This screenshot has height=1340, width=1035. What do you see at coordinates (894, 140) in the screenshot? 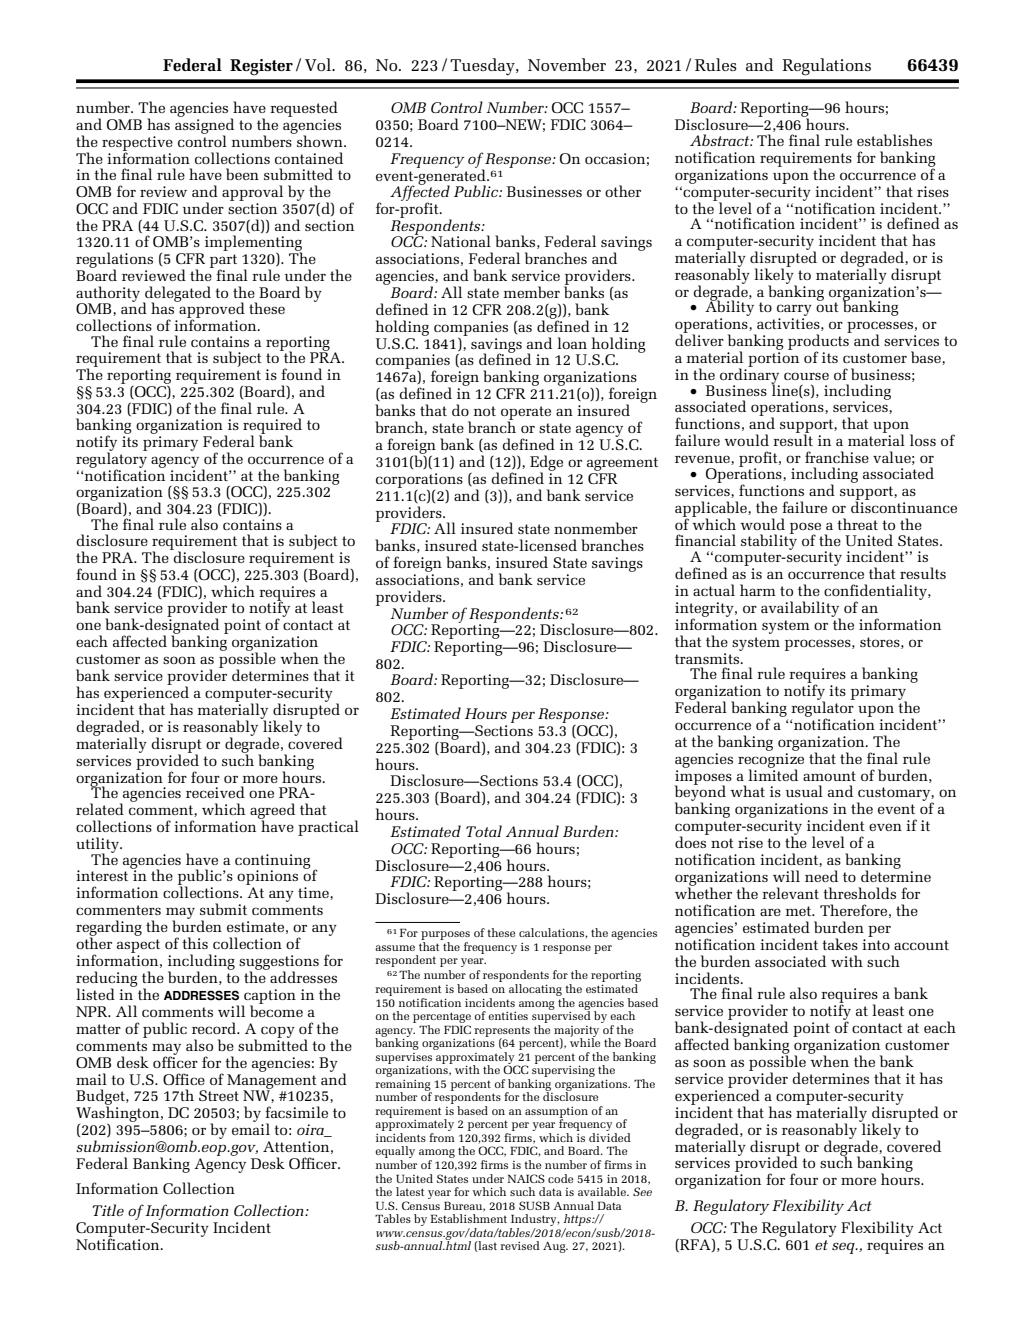
I see `establishes` at bounding box center [894, 140].
